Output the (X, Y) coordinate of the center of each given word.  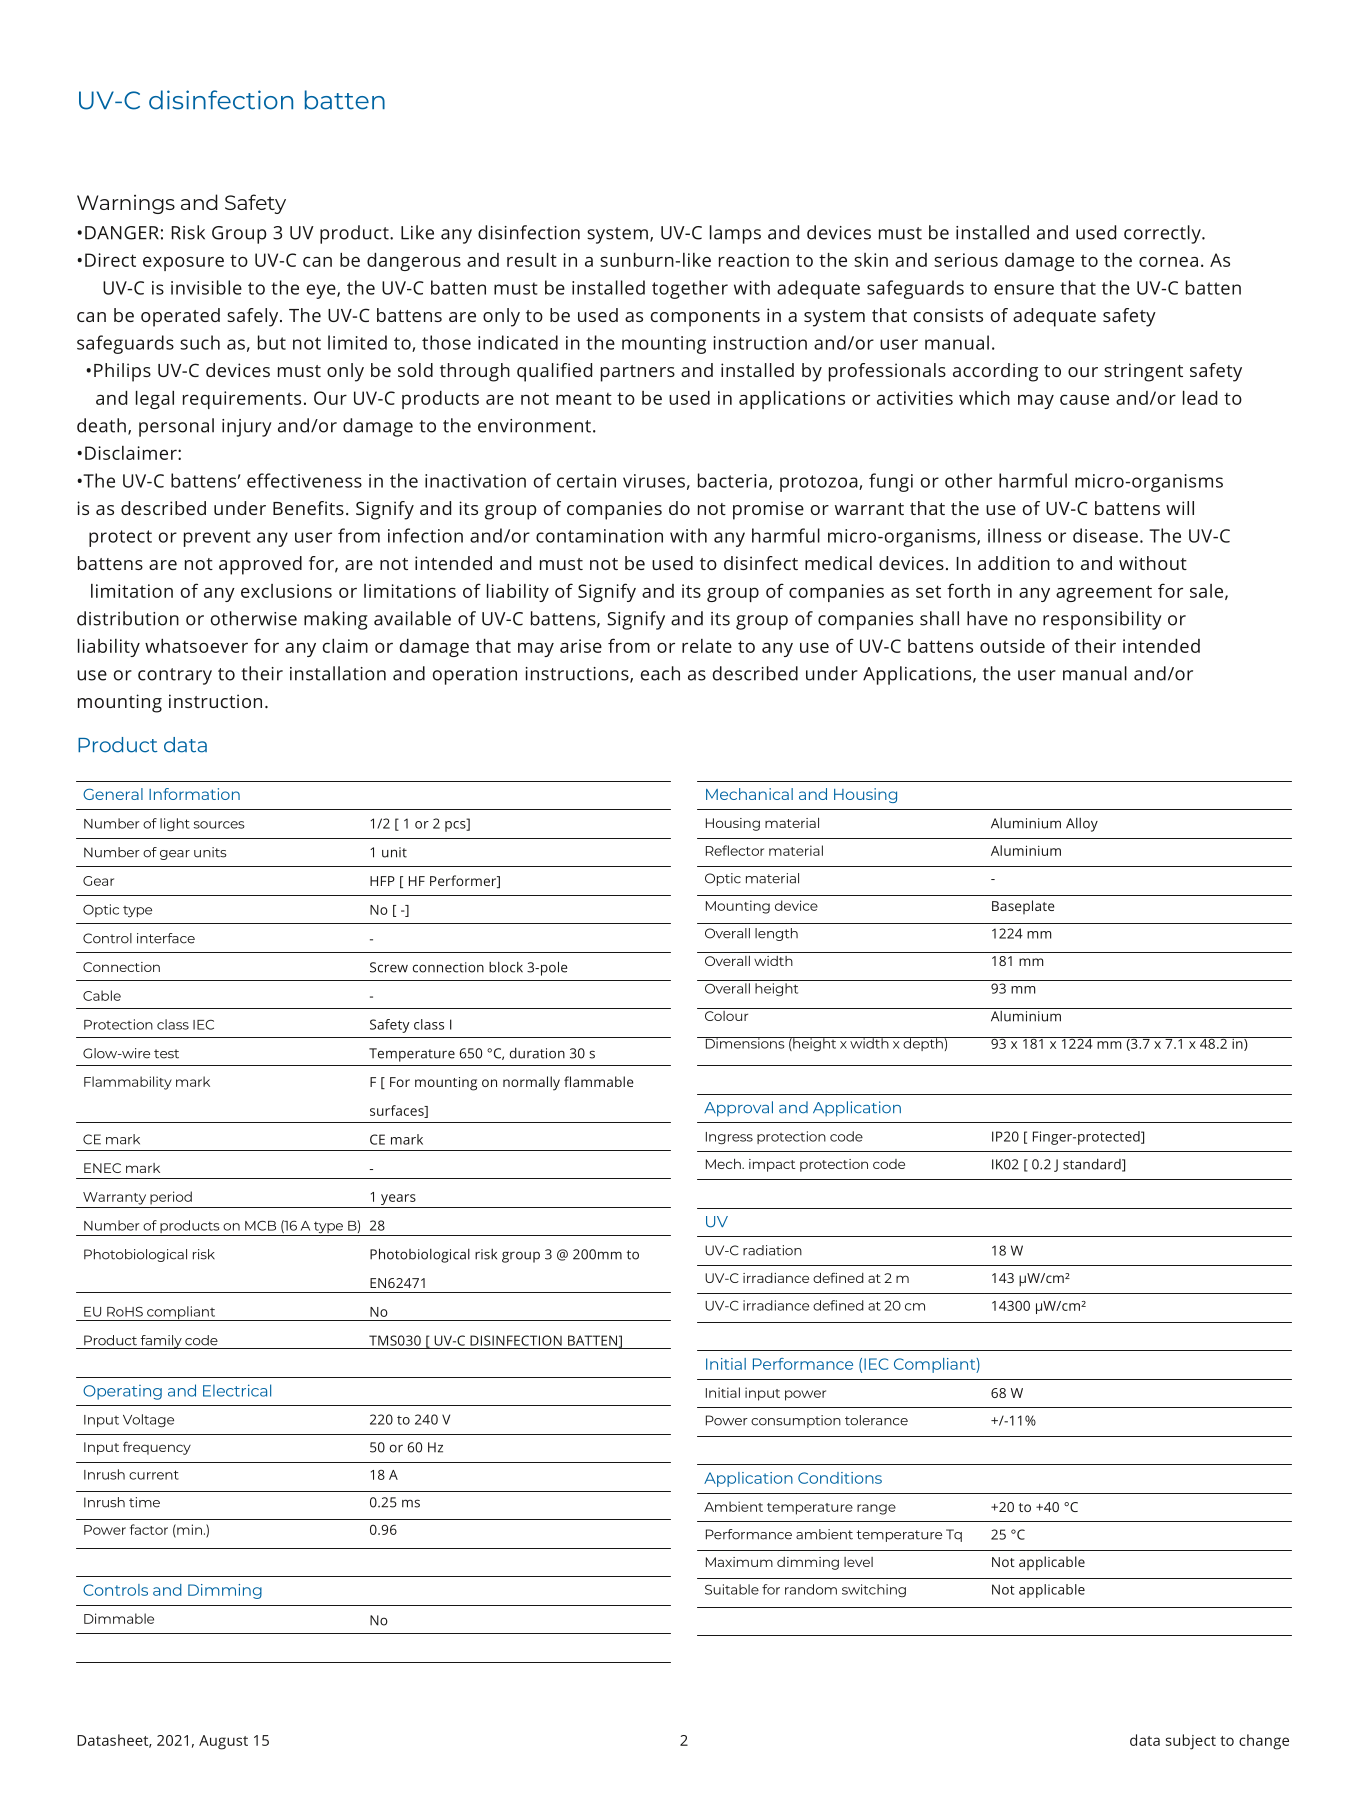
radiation (772, 1250)
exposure (183, 263)
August (223, 1742)
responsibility (1102, 620)
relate (707, 646)
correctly (1163, 234)
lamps (735, 234)
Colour (726, 1014)
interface (166, 938)
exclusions (286, 591)
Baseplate (1023, 907)
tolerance (876, 1420)
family (161, 1342)
